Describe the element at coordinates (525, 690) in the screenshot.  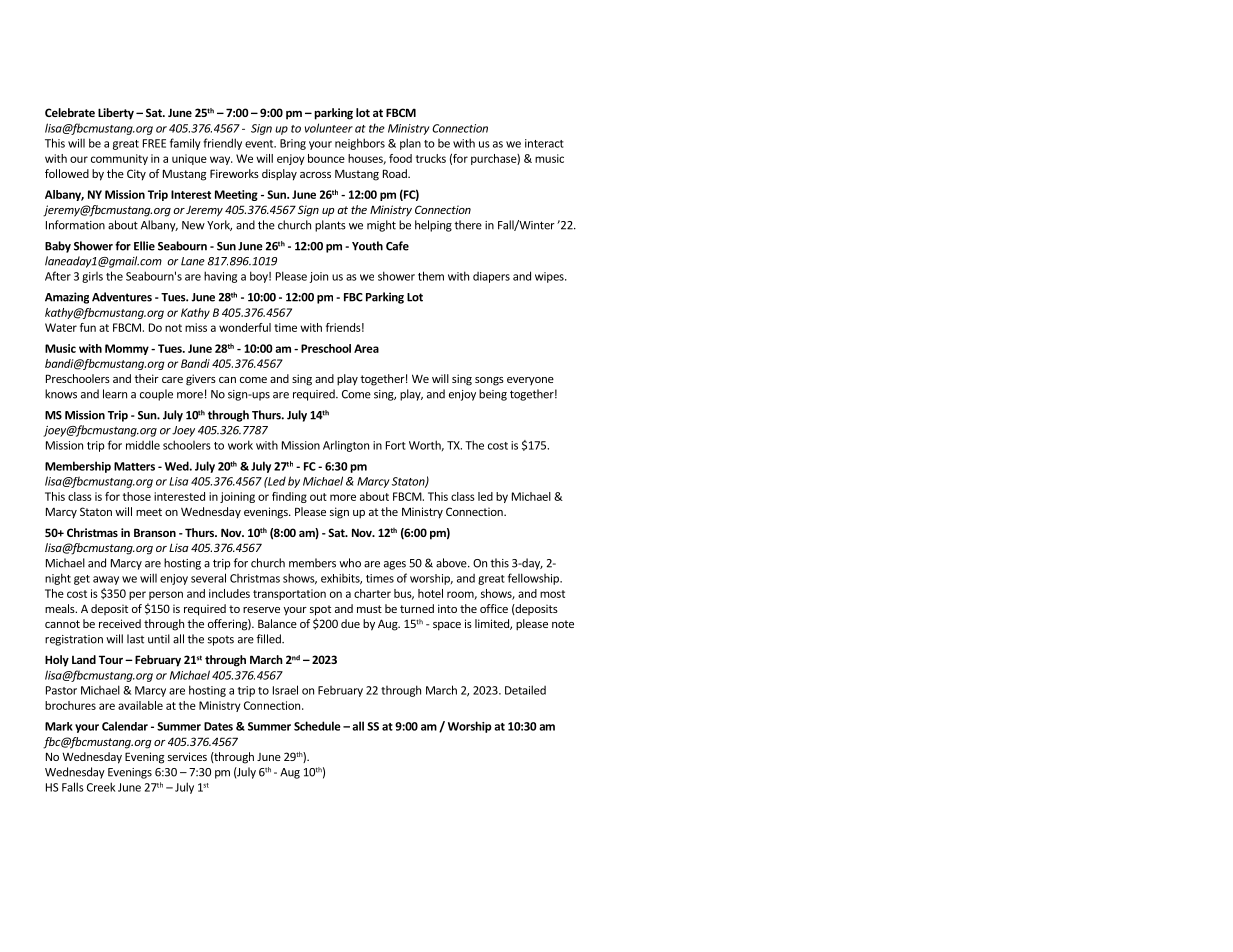
I see `Detailed` at that location.
